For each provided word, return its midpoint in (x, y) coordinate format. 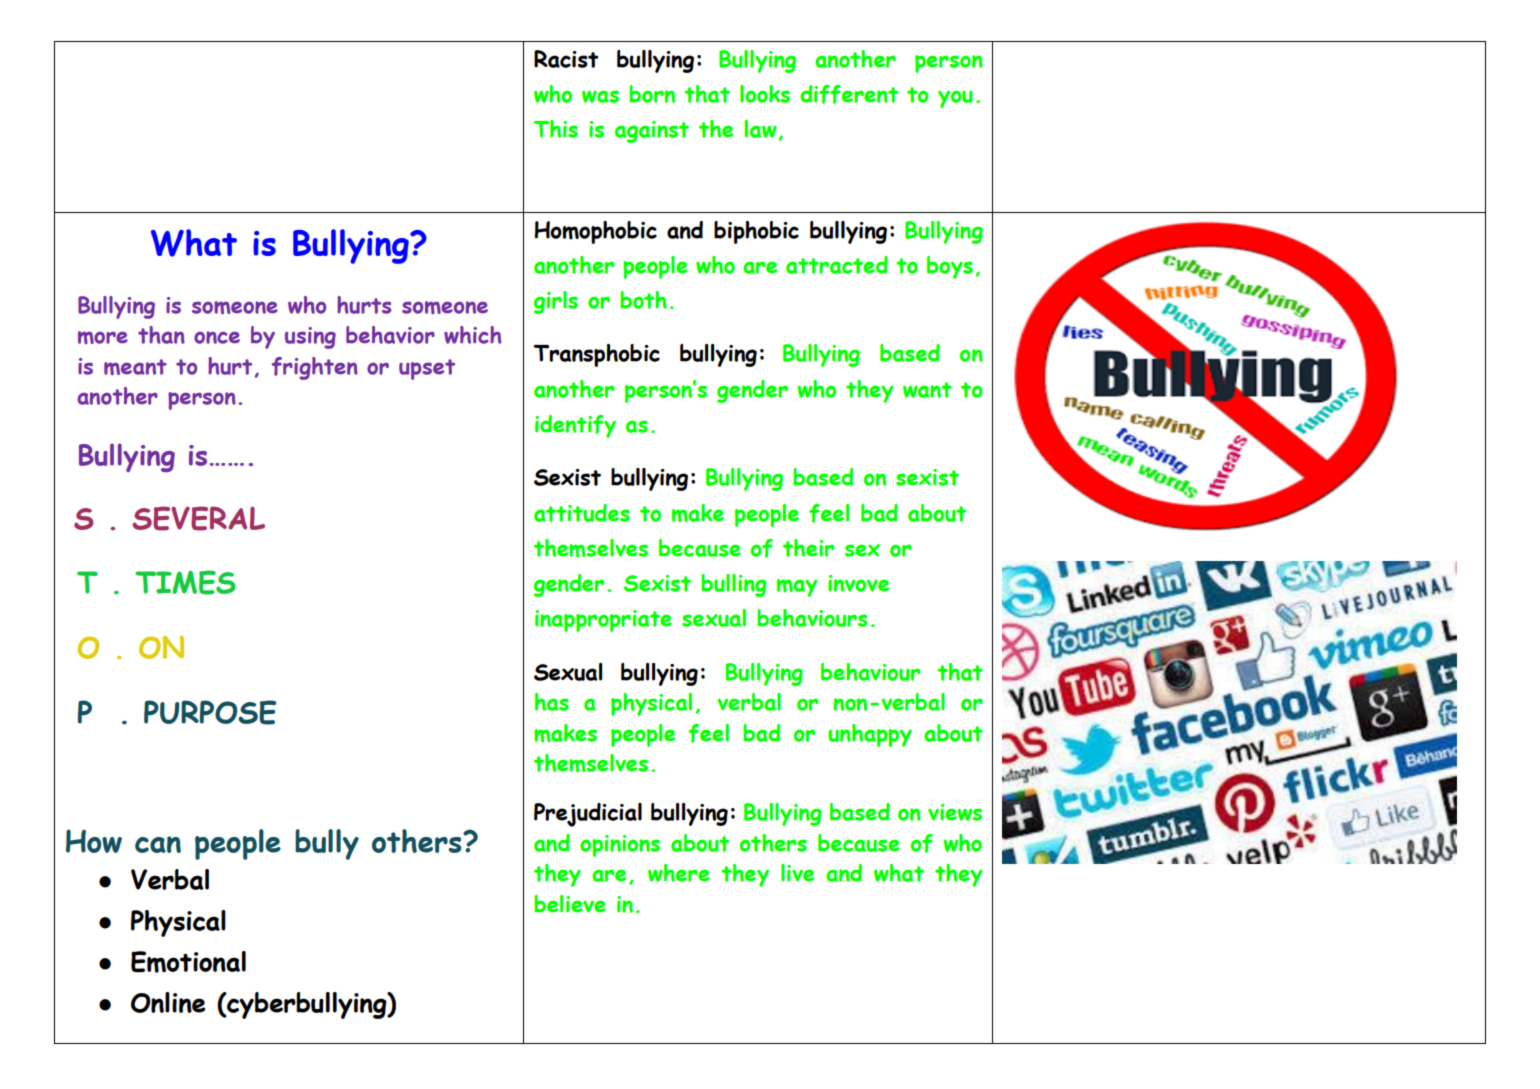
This (556, 129)
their (808, 548)
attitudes (582, 513)
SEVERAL (198, 518)
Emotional (188, 962)
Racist (566, 59)
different (849, 94)
